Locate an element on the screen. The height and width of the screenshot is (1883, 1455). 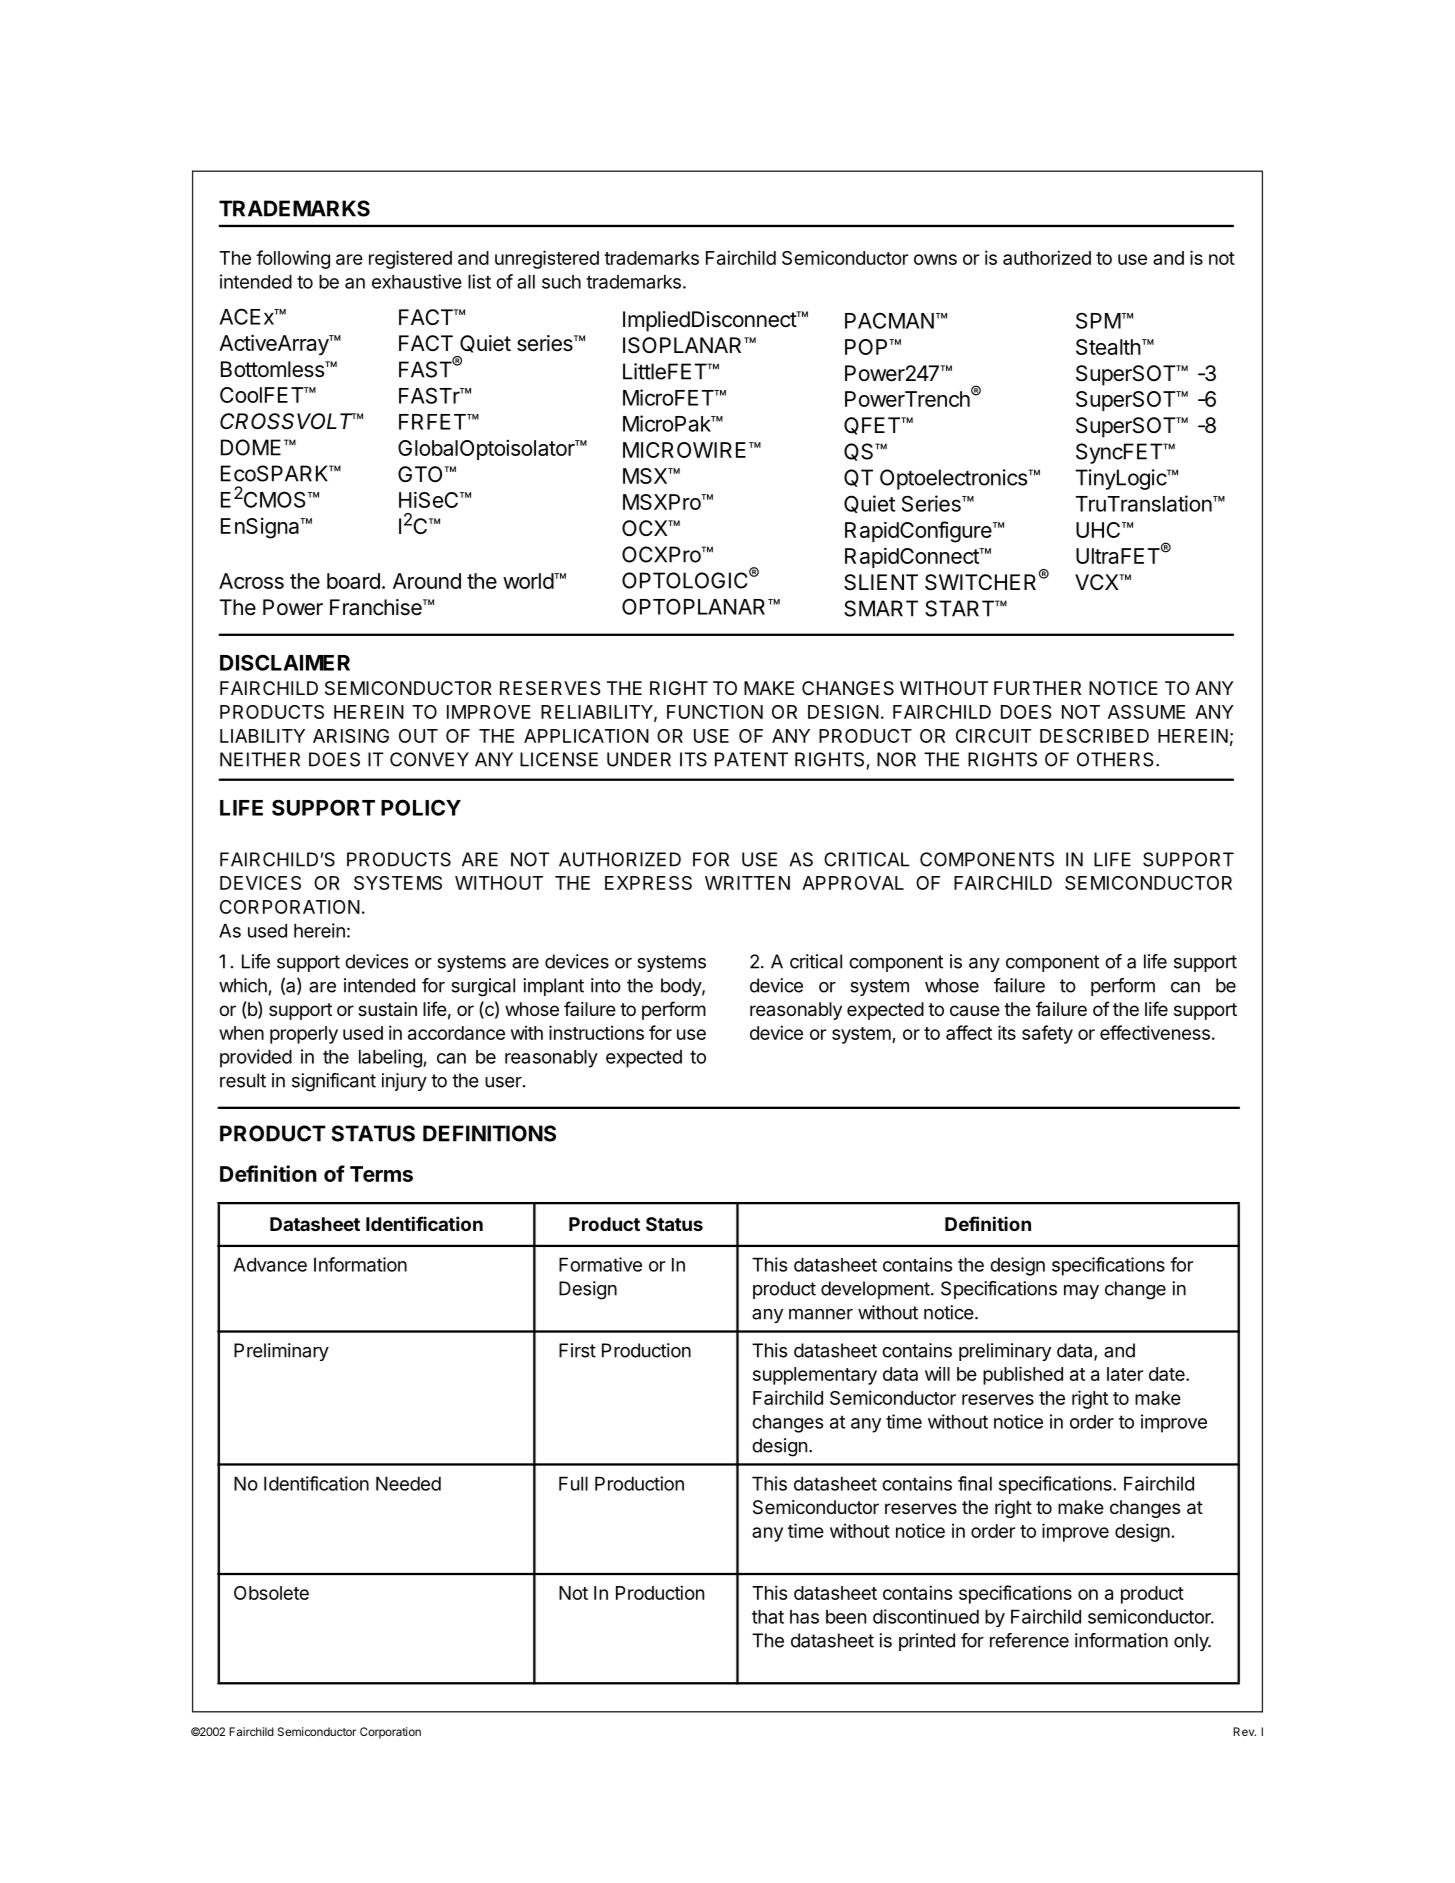
OTHERS is located at coordinates (1115, 759).
